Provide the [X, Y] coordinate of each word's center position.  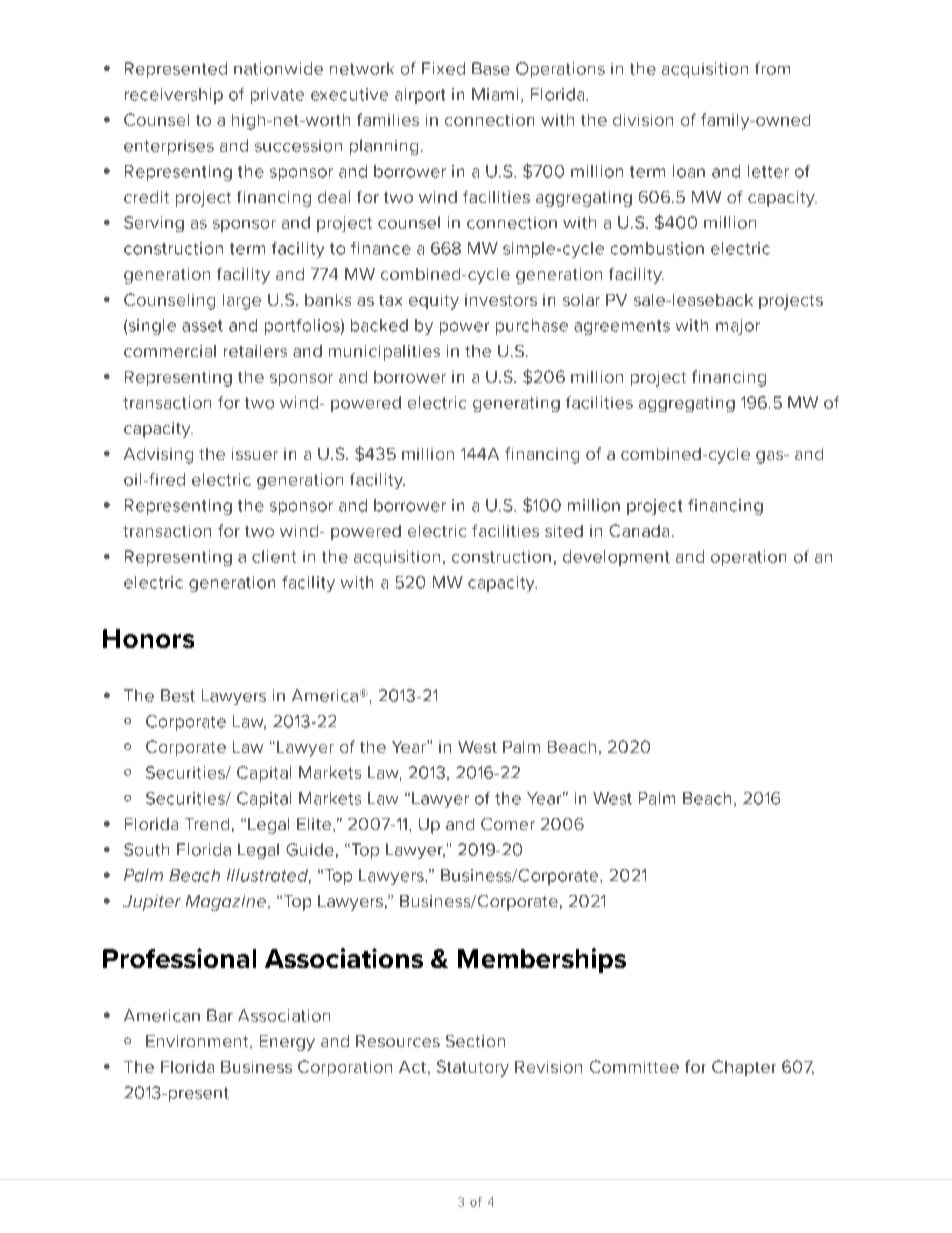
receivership [174, 96]
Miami [495, 94]
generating [516, 404]
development [616, 558]
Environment [198, 1042]
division [643, 120]
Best [178, 695]
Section [475, 1041]
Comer [508, 824]
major [738, 327]
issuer [255, 454]
